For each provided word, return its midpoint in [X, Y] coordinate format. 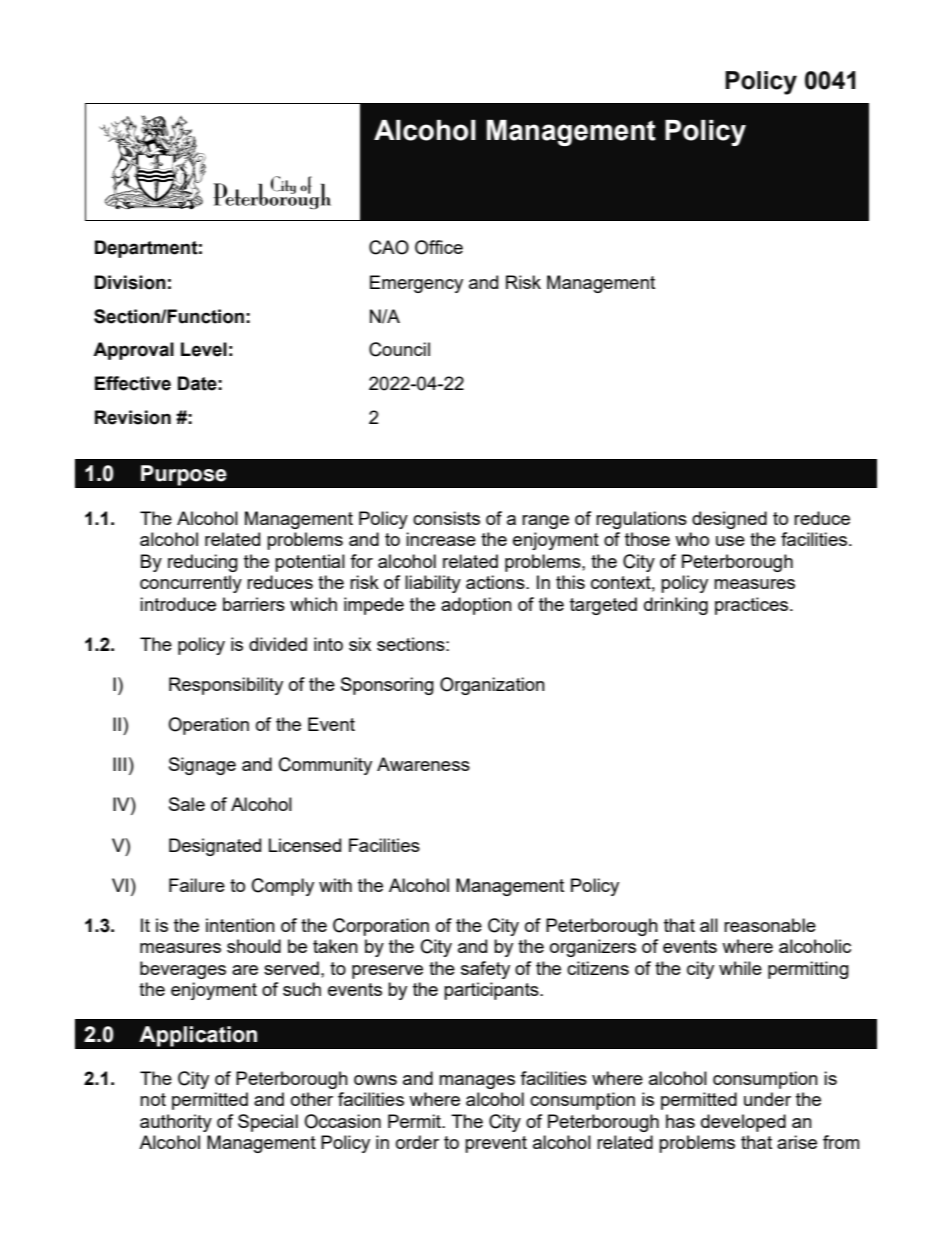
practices [753, 606]
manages [477, 1082]
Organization [492, 686]
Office [439, 247]
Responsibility [226, 686]
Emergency [416, 284]
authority [176, 1123]
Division [130, 282]
